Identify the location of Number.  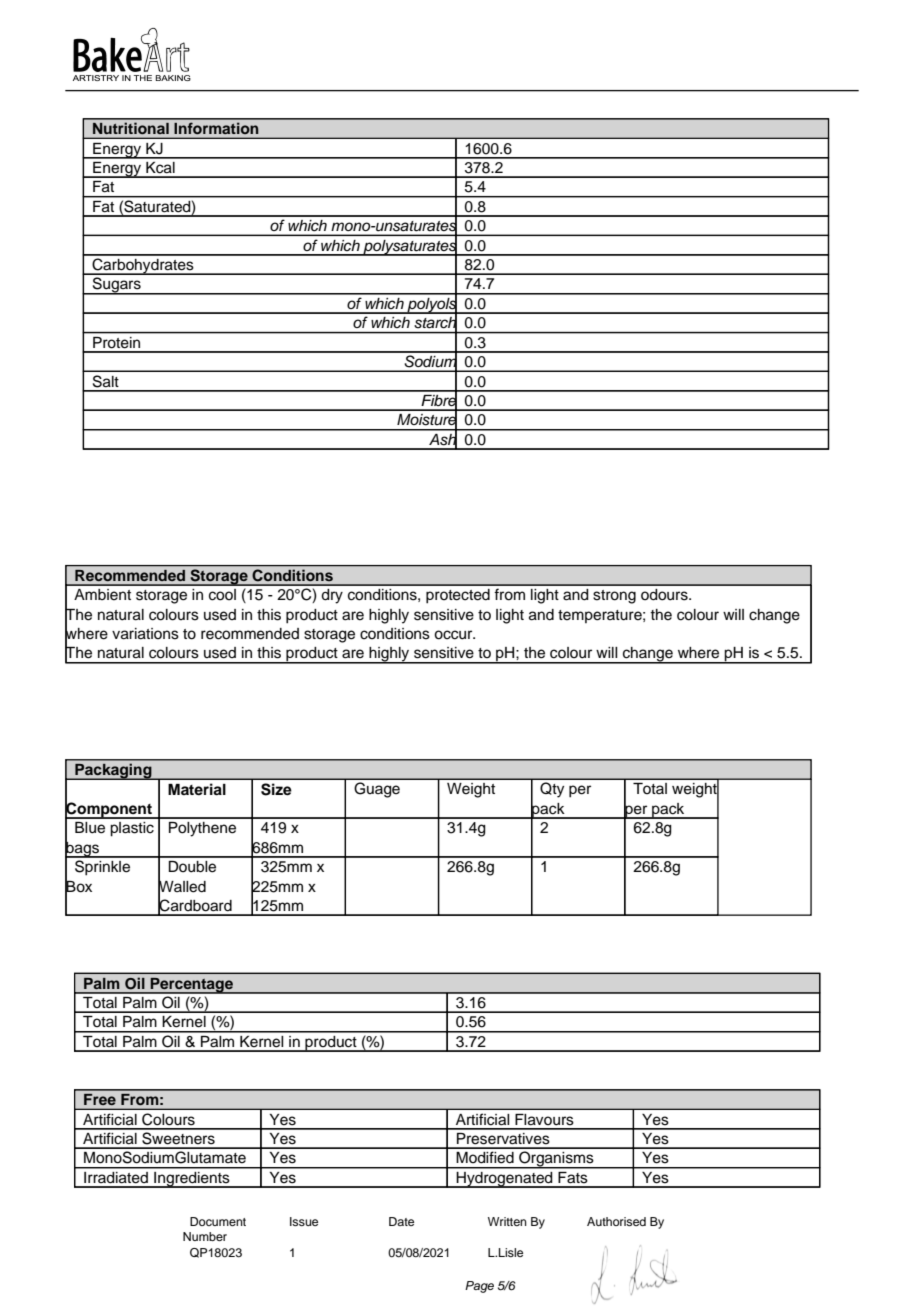
(205, 1236).
